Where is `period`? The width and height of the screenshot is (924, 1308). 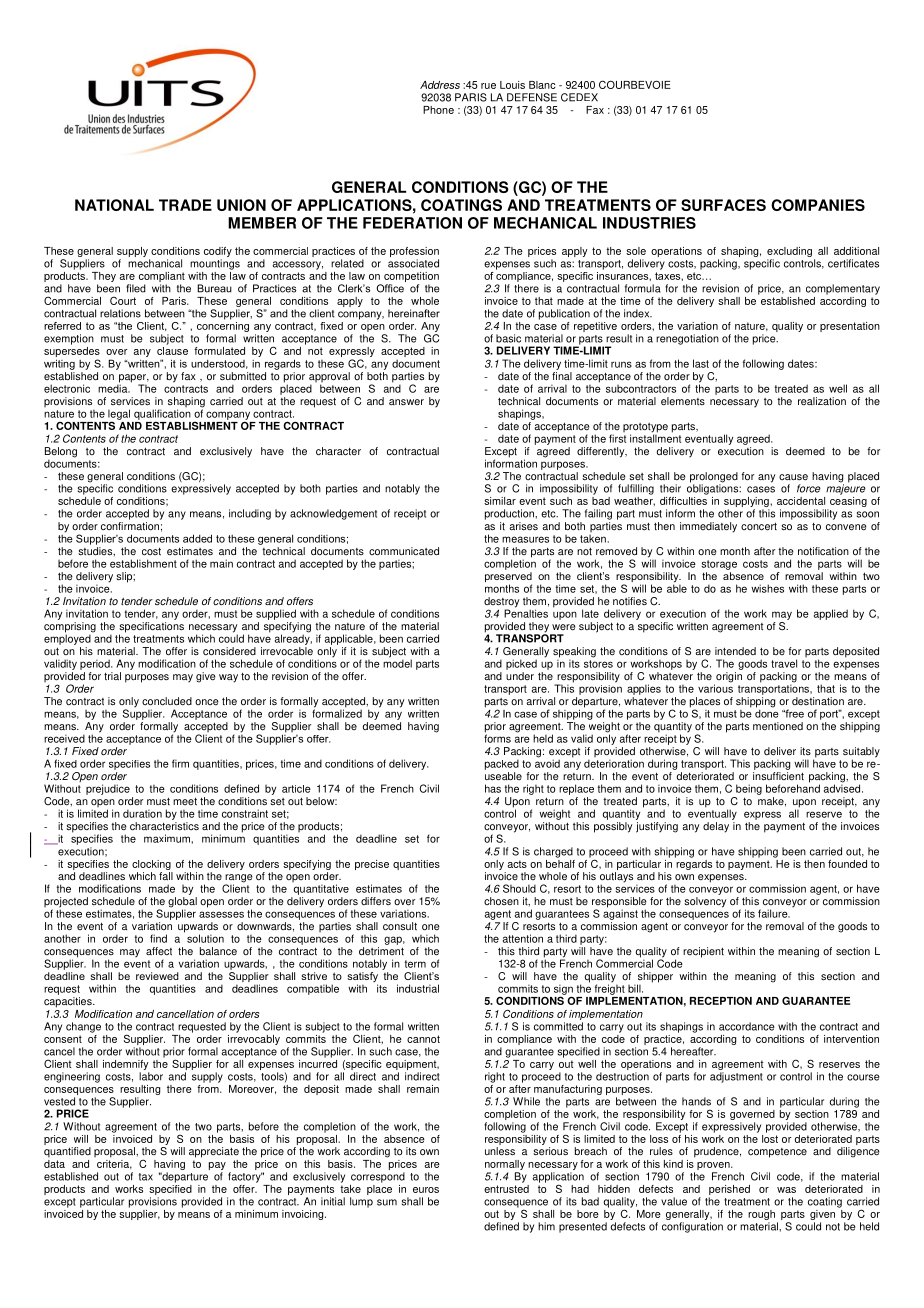
period is located at coordinates (96, 664).
